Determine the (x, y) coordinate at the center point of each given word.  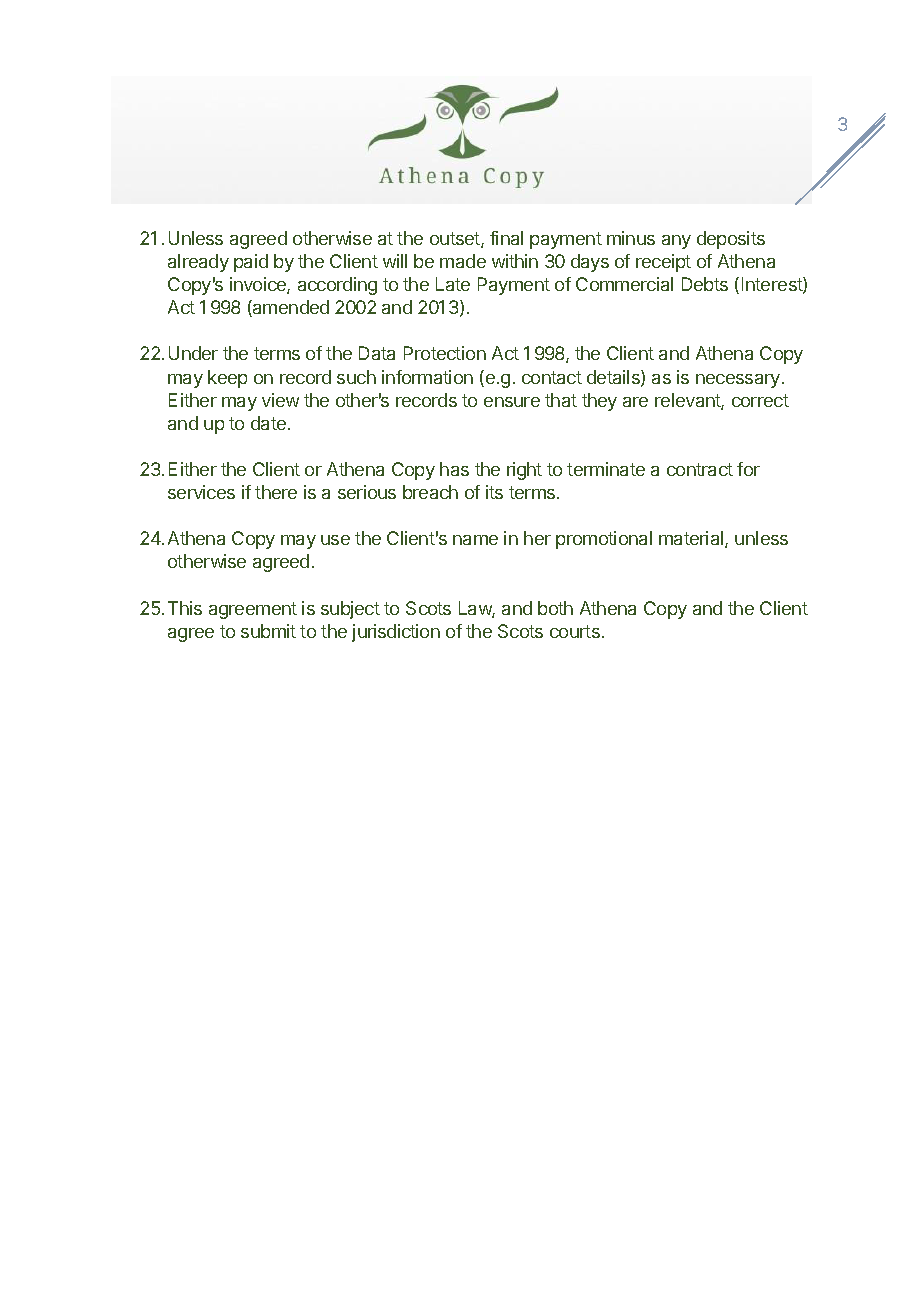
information (427, 377)
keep (227, 379)
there (276, 492)
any (676, 242)
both (555, 608)
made (463, 261)
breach (430, 492)
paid (251, 263)
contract (700, 469)
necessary (738, 381)
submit (268, 631)
